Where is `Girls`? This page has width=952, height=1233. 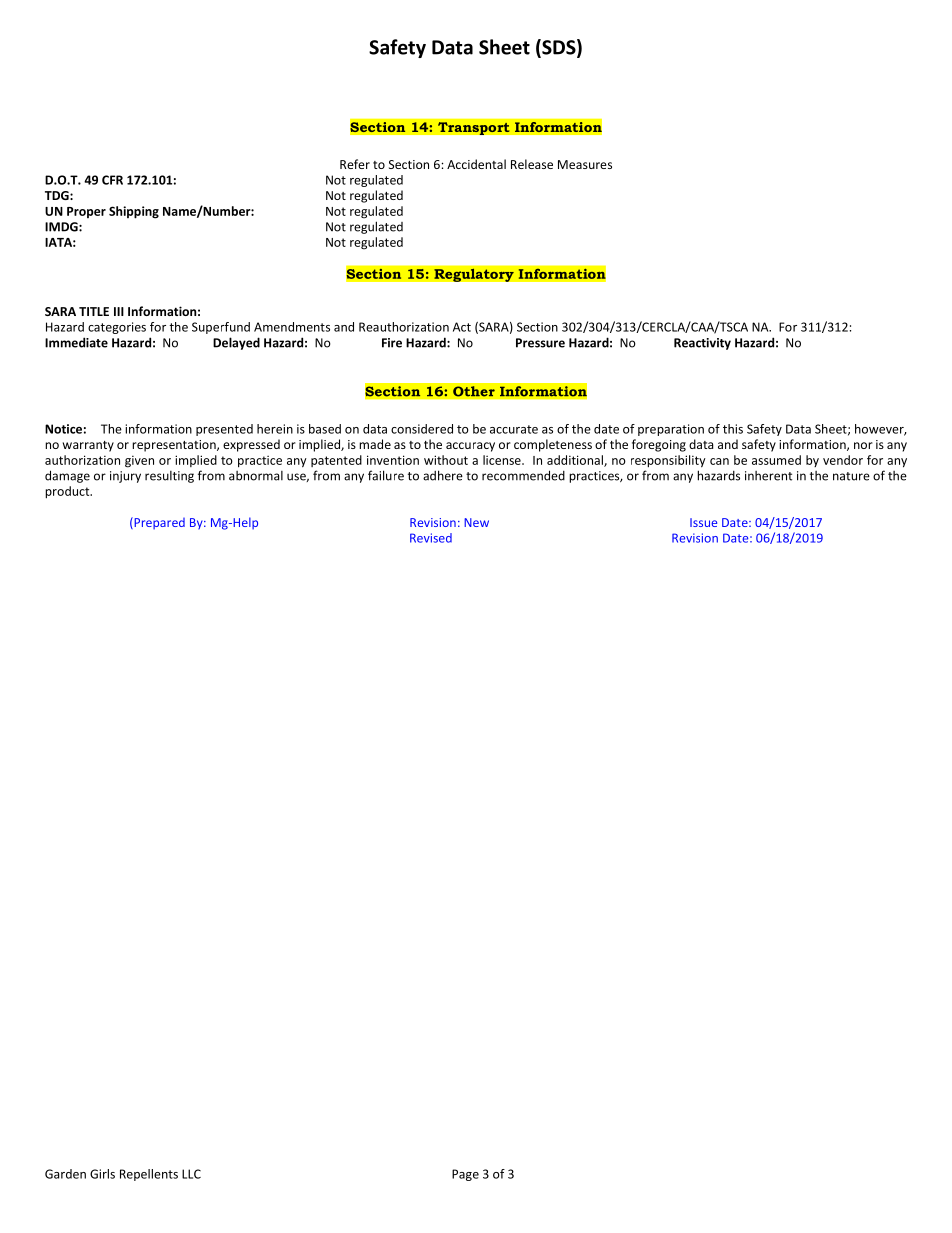
Girls is located at coordinates (102, 1174).
